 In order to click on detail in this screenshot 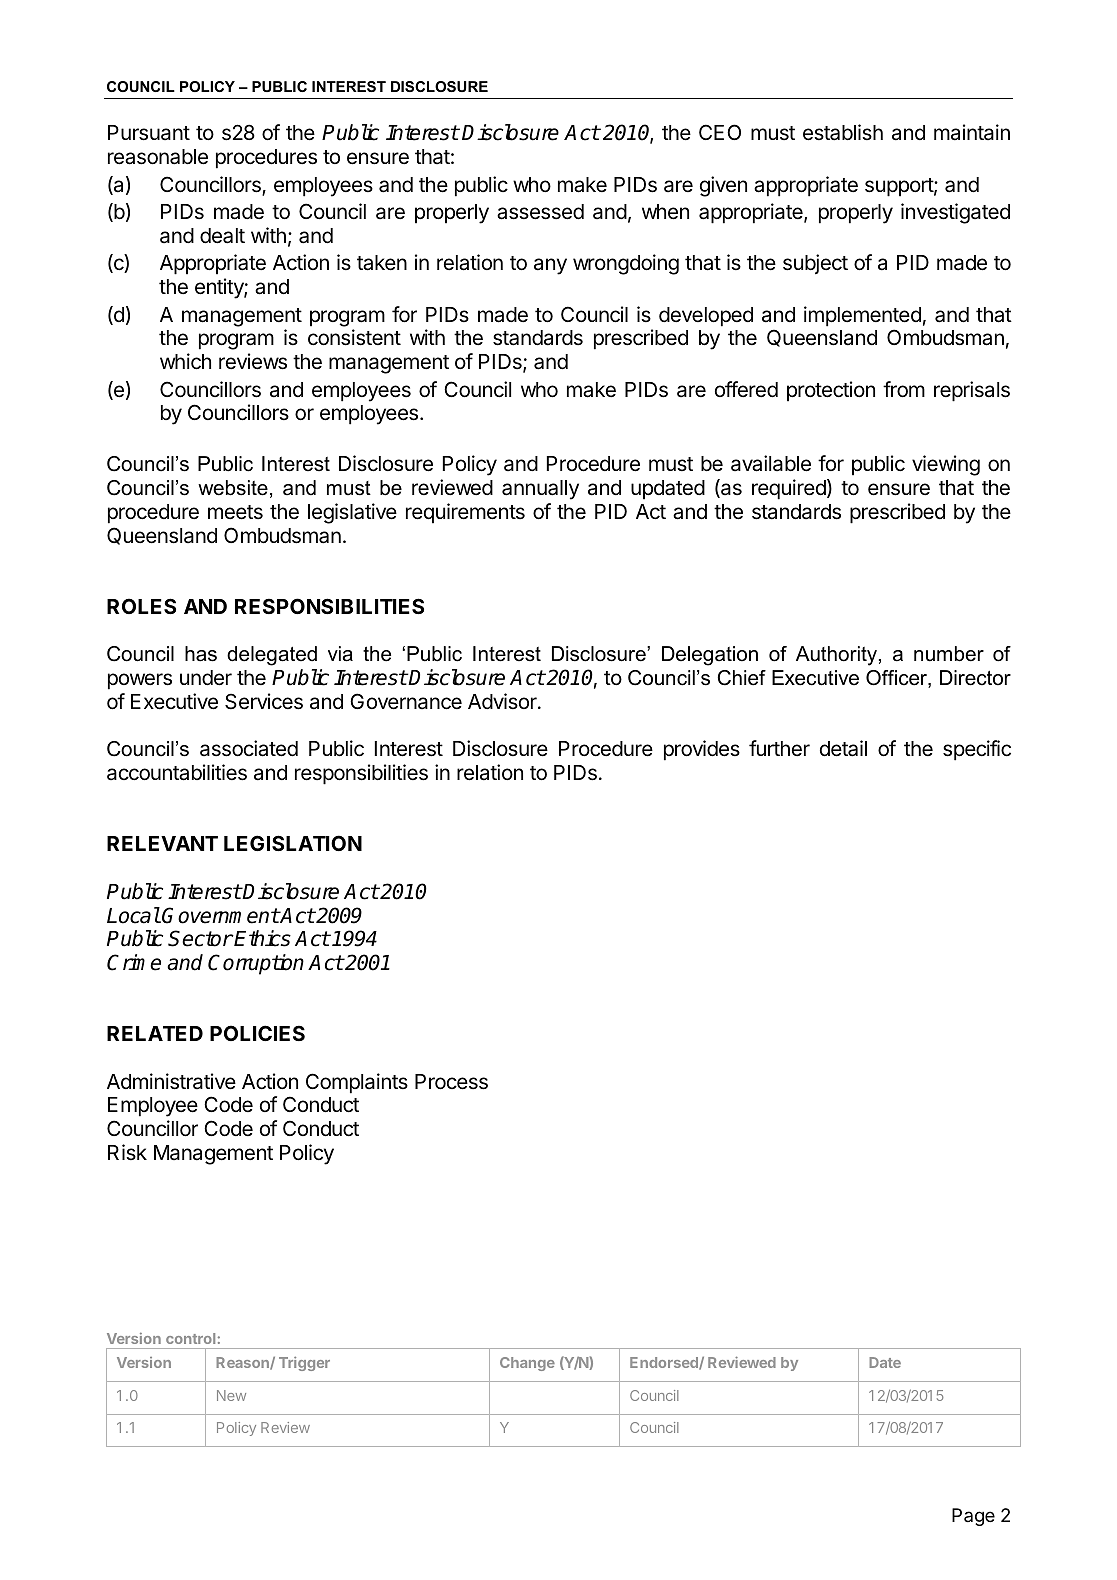, I will do `click(843, 748)`.
